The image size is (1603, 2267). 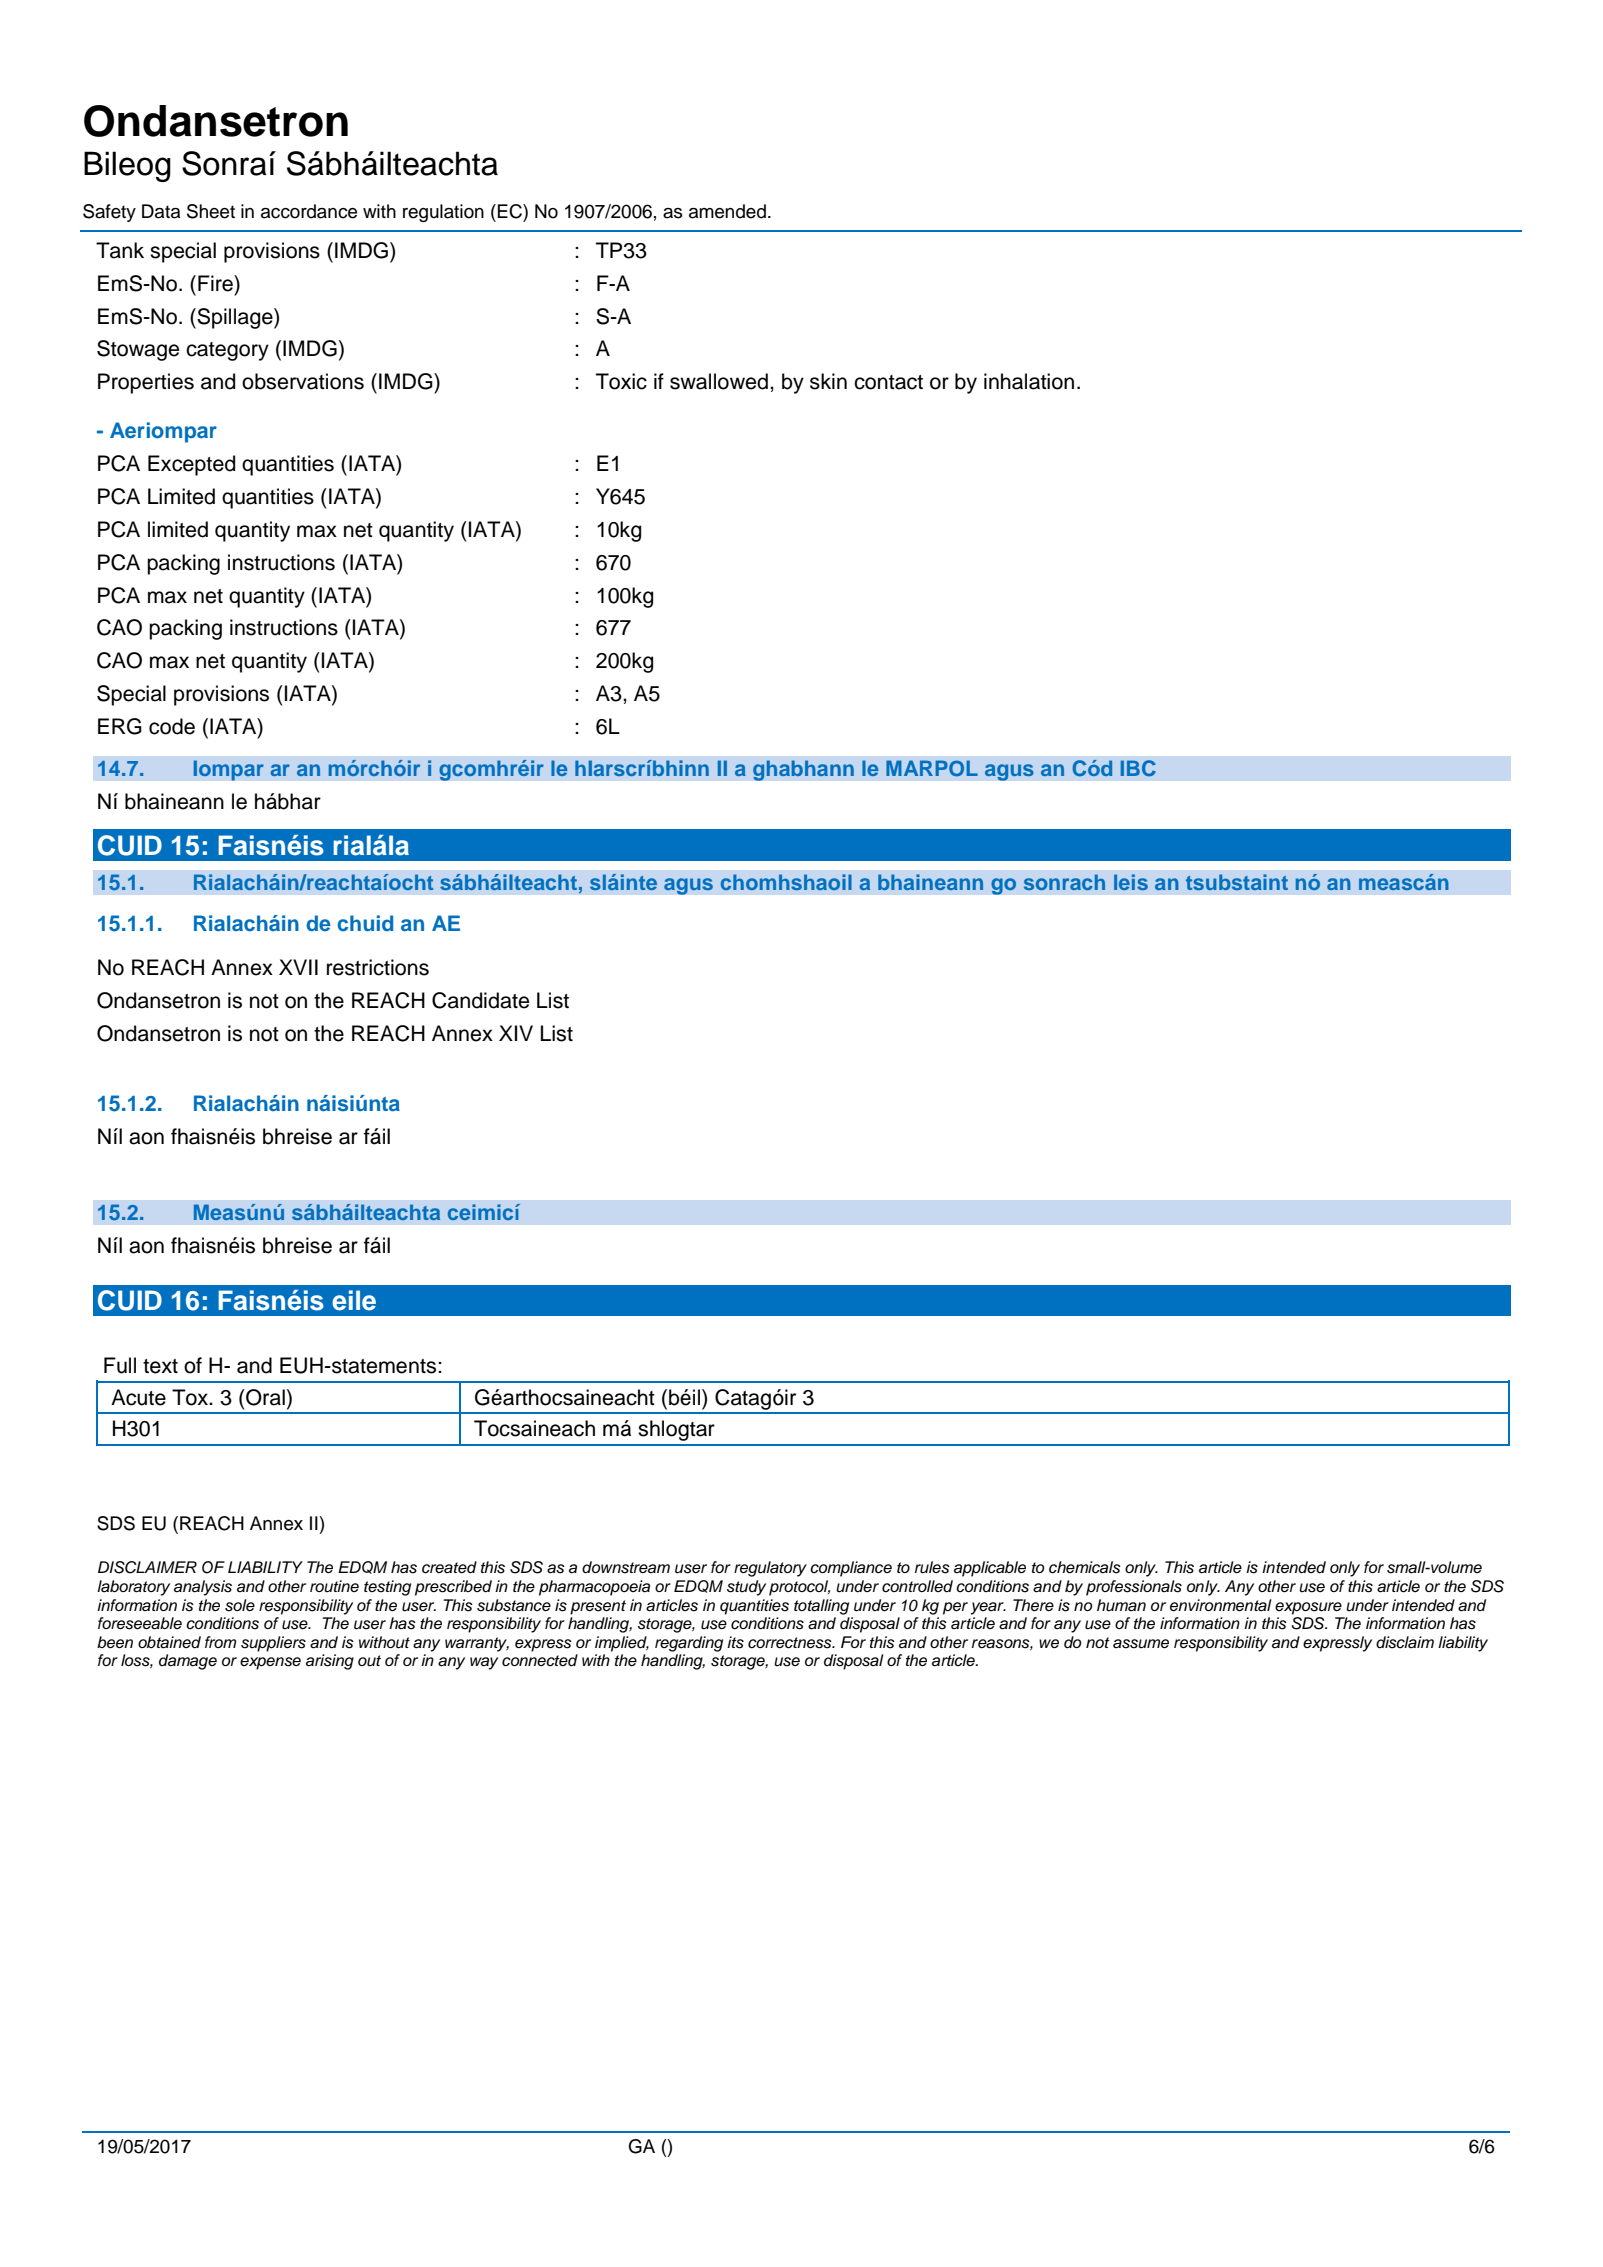 I want to click on Excepted, so click(x=191, y=465).
